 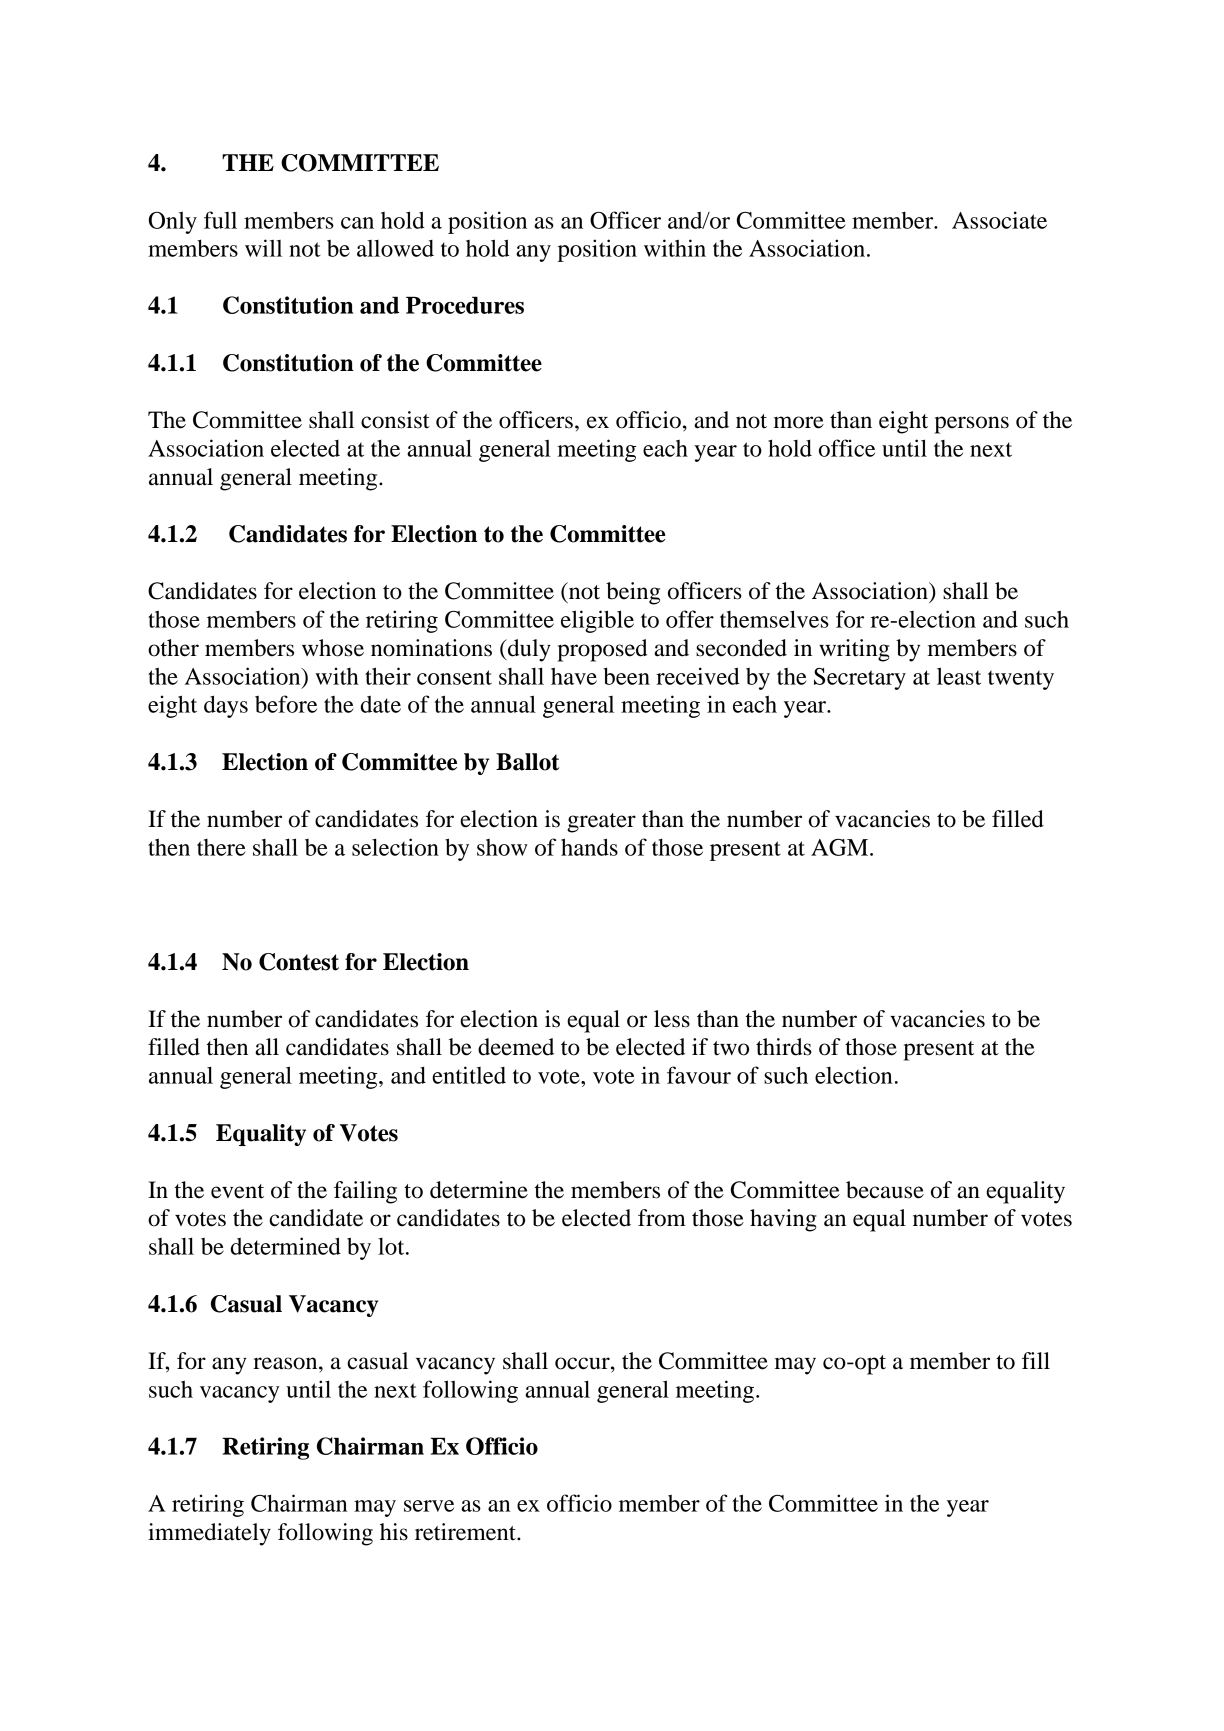 I want to click on hands, so click(x=589, y=847).
